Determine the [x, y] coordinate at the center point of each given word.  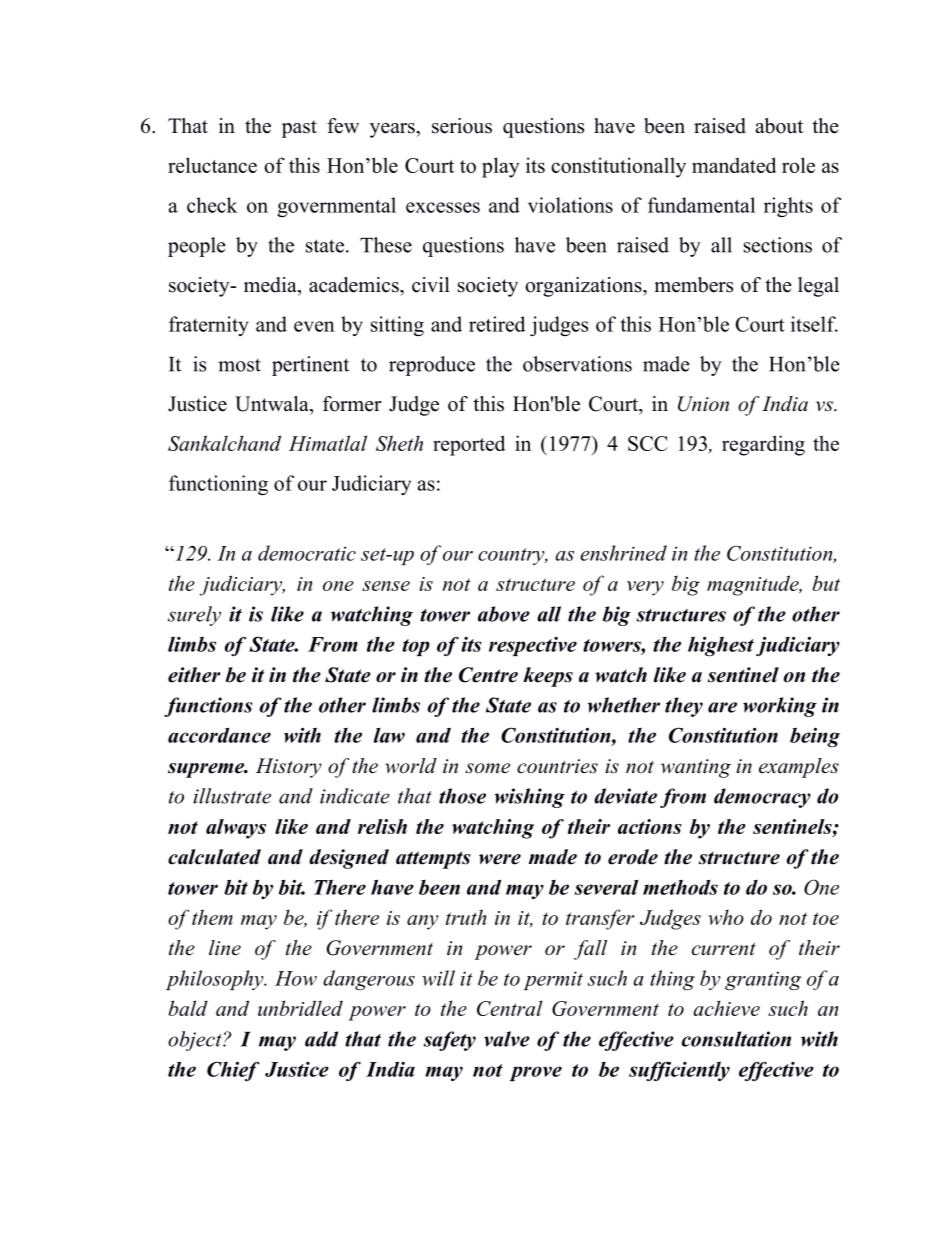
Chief [233, 1071]
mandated [734, 165]
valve [507, 1039]
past [299, 129]
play [501, 167]
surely [194, 616]
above [504, 614]
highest [721, 646]
